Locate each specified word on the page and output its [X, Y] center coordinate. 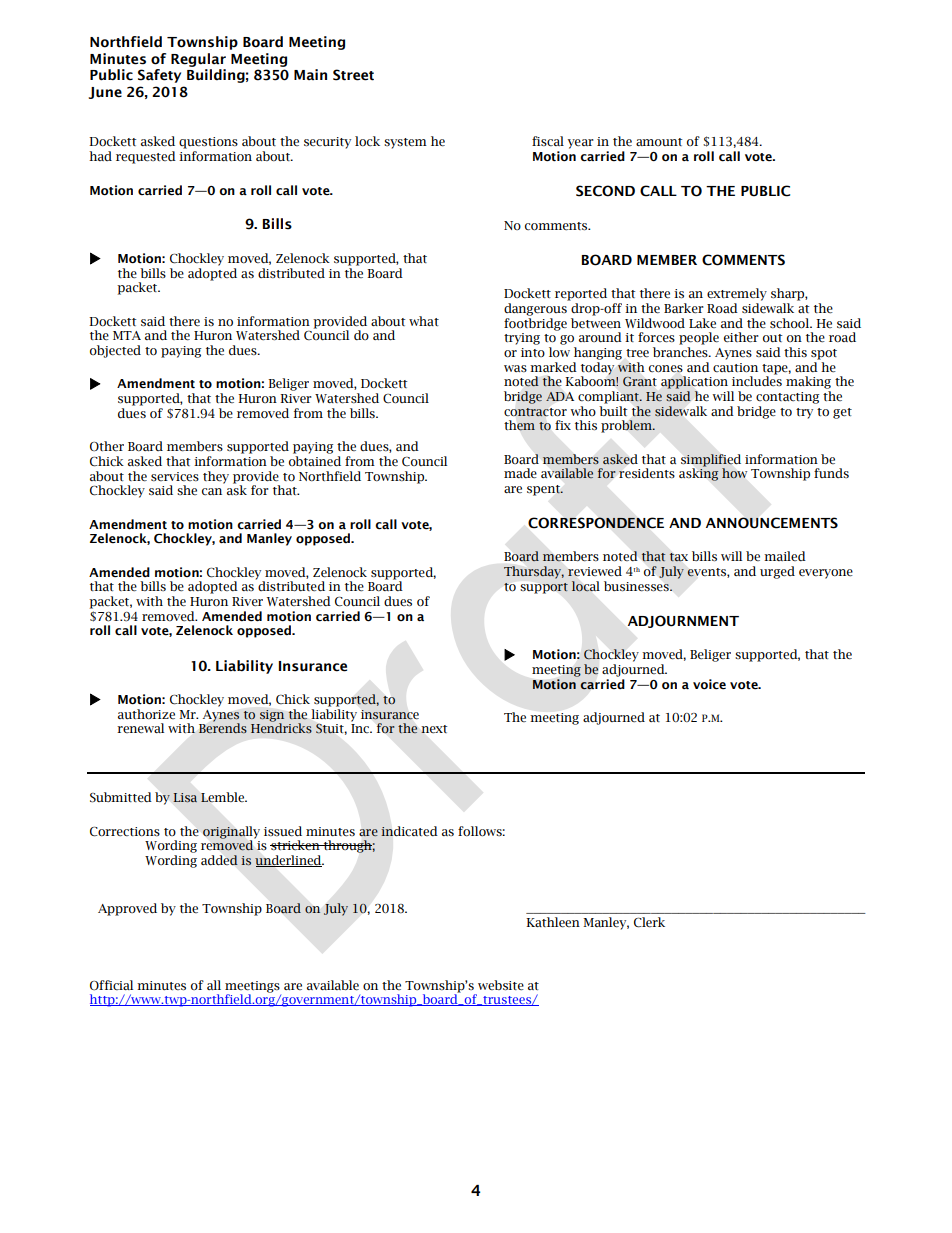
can [212, 491]
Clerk [649, 922]
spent [544, 490]
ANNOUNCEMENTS [772, 523]
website [501, 985]
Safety [159, 76]
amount [659, 142]
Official [111, 985]
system [405, 143]
